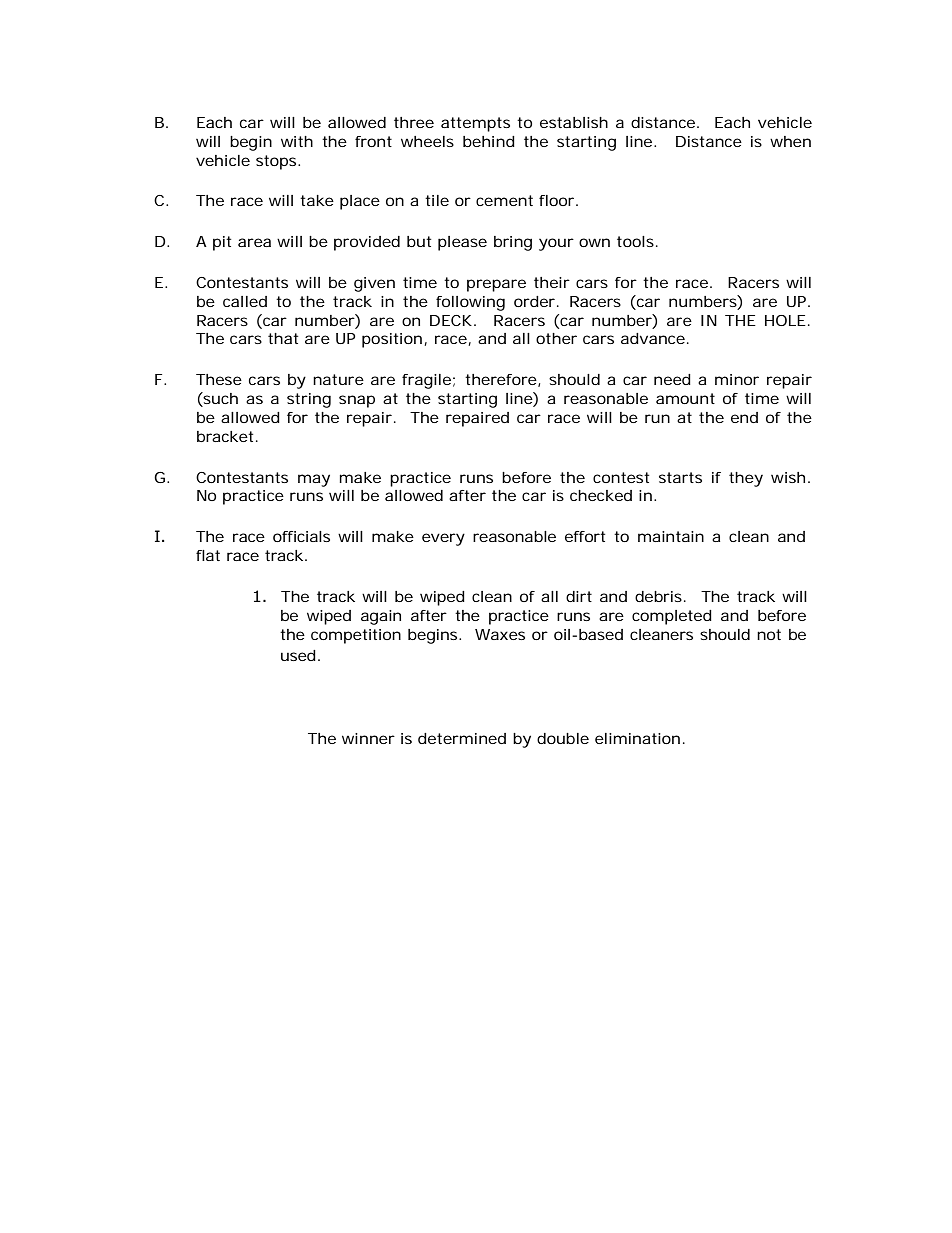 The image size is (952, 1233). I want to click on with, so click(297, 141).
